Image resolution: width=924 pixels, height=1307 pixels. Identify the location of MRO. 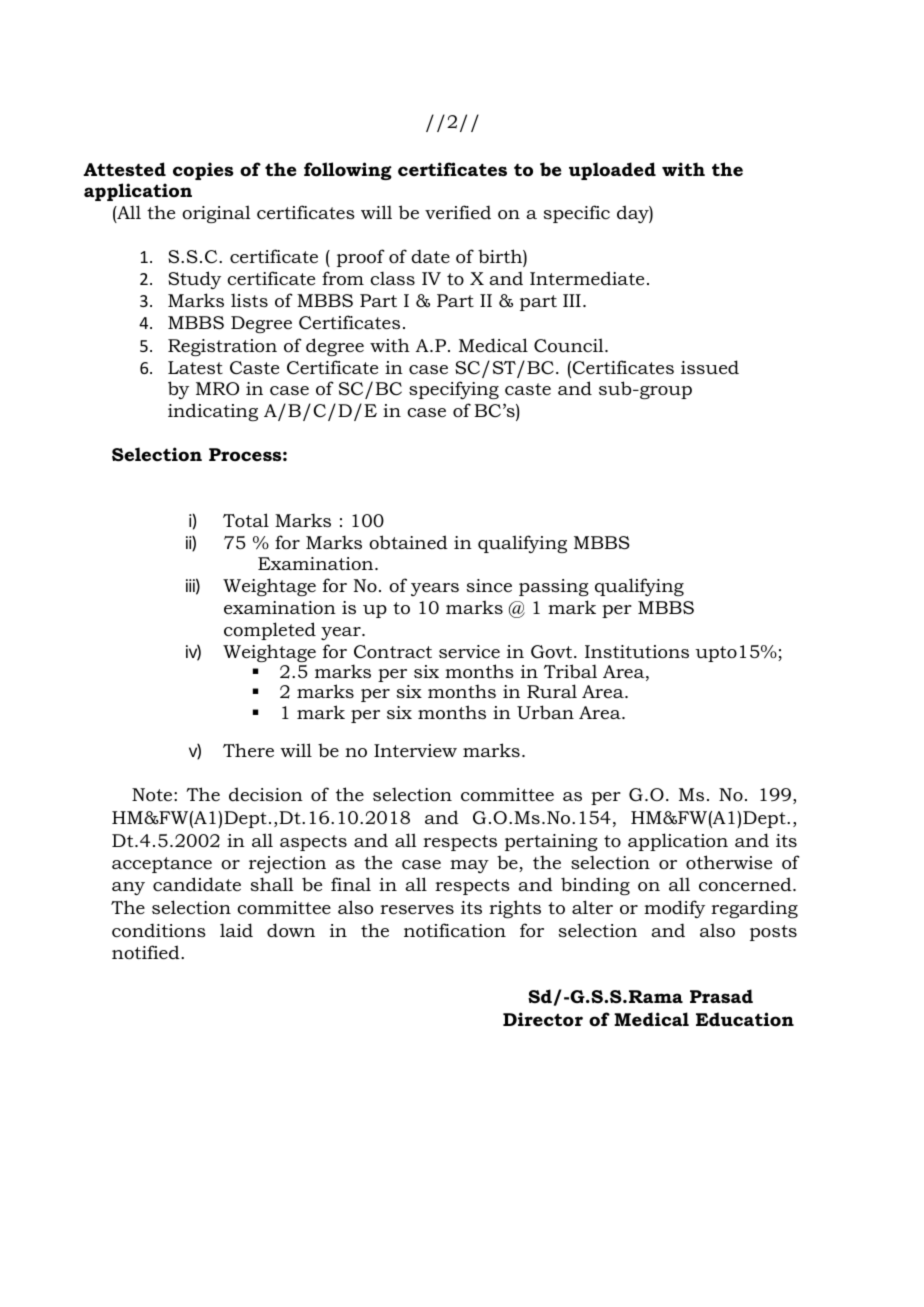
(217, 389).
